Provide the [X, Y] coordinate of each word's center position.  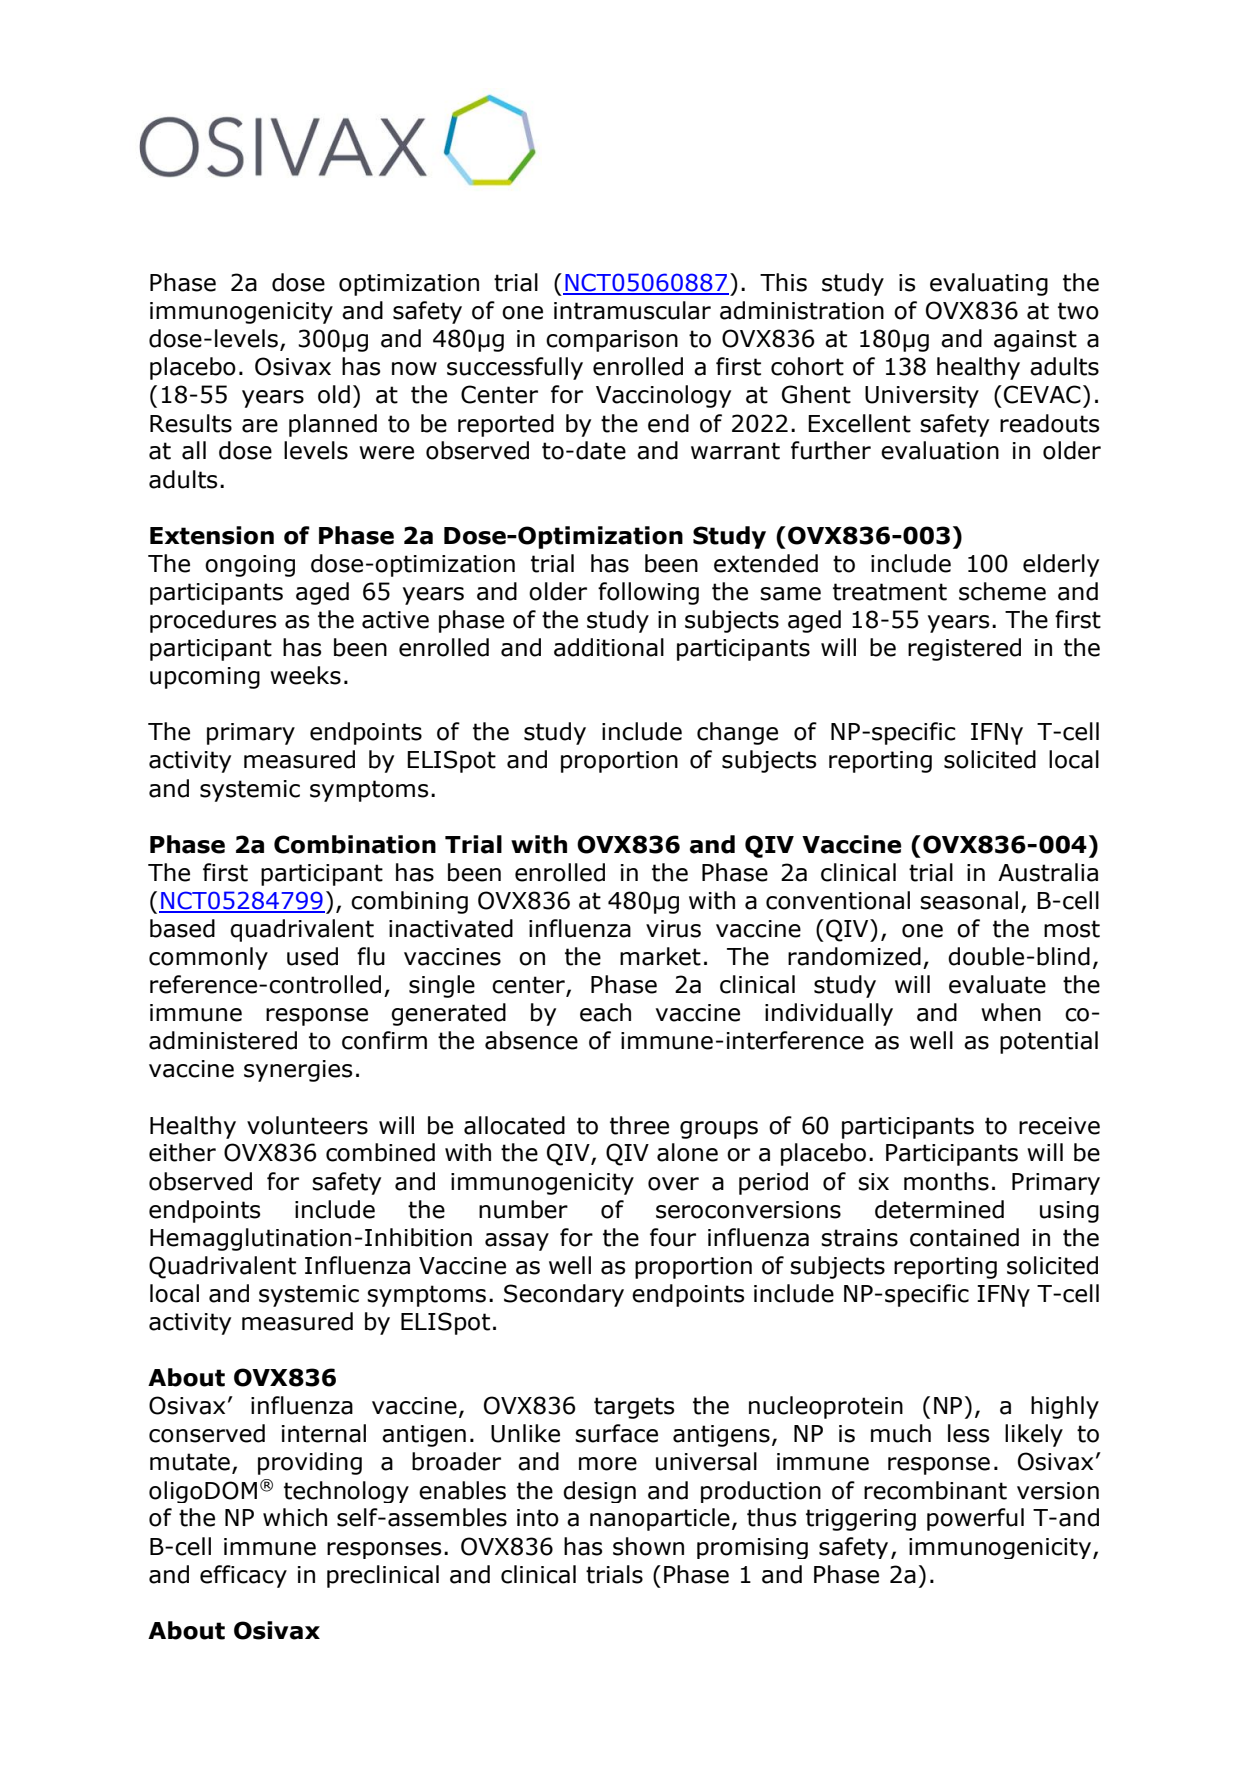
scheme [1002, 591]
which [295, 1517]
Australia [1048, 872]
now [414, 369]
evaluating [989, 284]
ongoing [250, 566]
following [648, 593]
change [737, 733]
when [1011, 1012]
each [605, 1012]
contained [964, 1237]
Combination [355, 844]
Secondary [564, 1295]
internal [324, 1433]
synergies [298, 1071]
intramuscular [632, 310]
